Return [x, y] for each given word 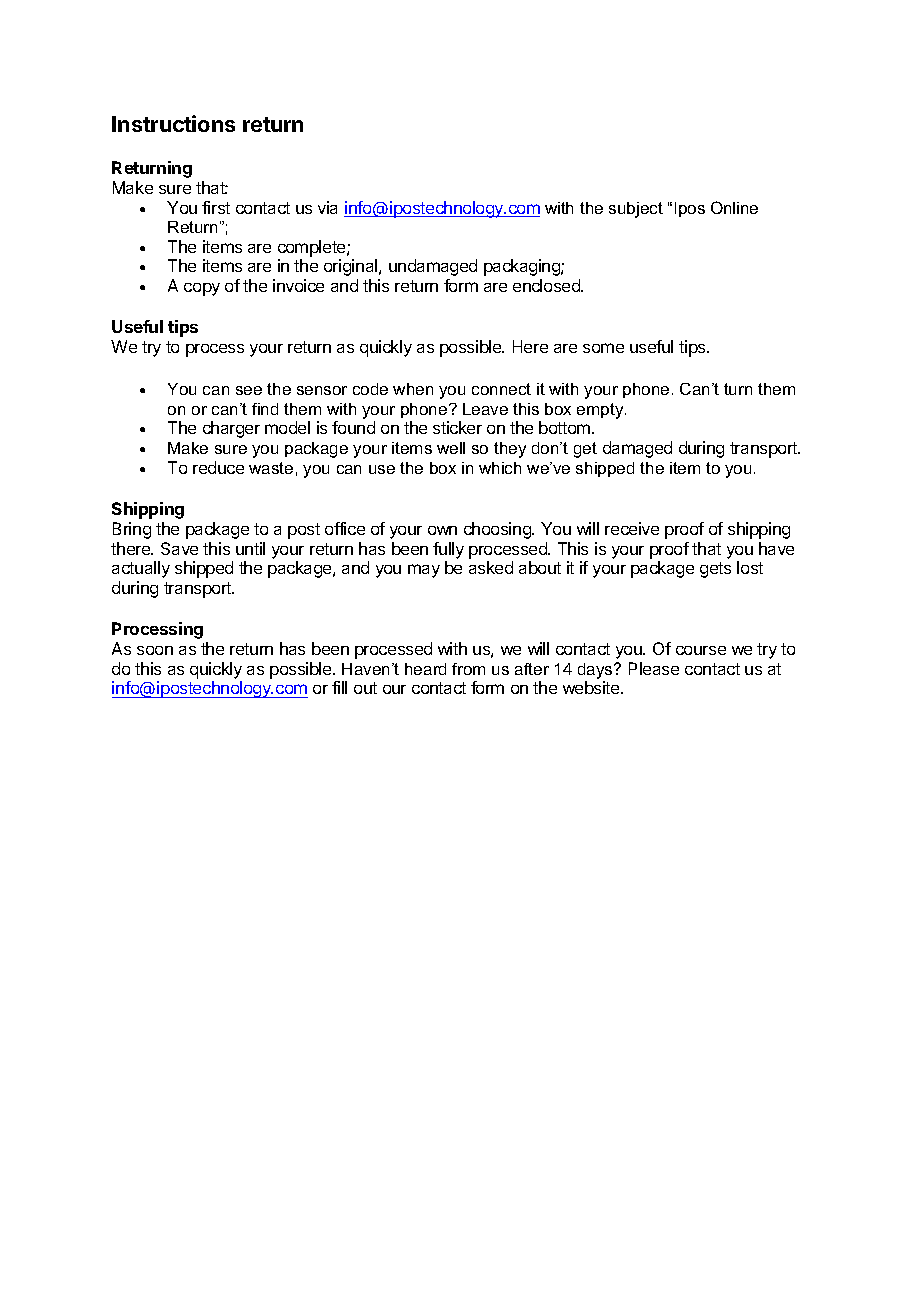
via [327, 207]
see [249, 390]
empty [601, 411]
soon [155, 650]
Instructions [173, 123]
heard [425, 669]
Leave [485, 409]
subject [636, 210]
